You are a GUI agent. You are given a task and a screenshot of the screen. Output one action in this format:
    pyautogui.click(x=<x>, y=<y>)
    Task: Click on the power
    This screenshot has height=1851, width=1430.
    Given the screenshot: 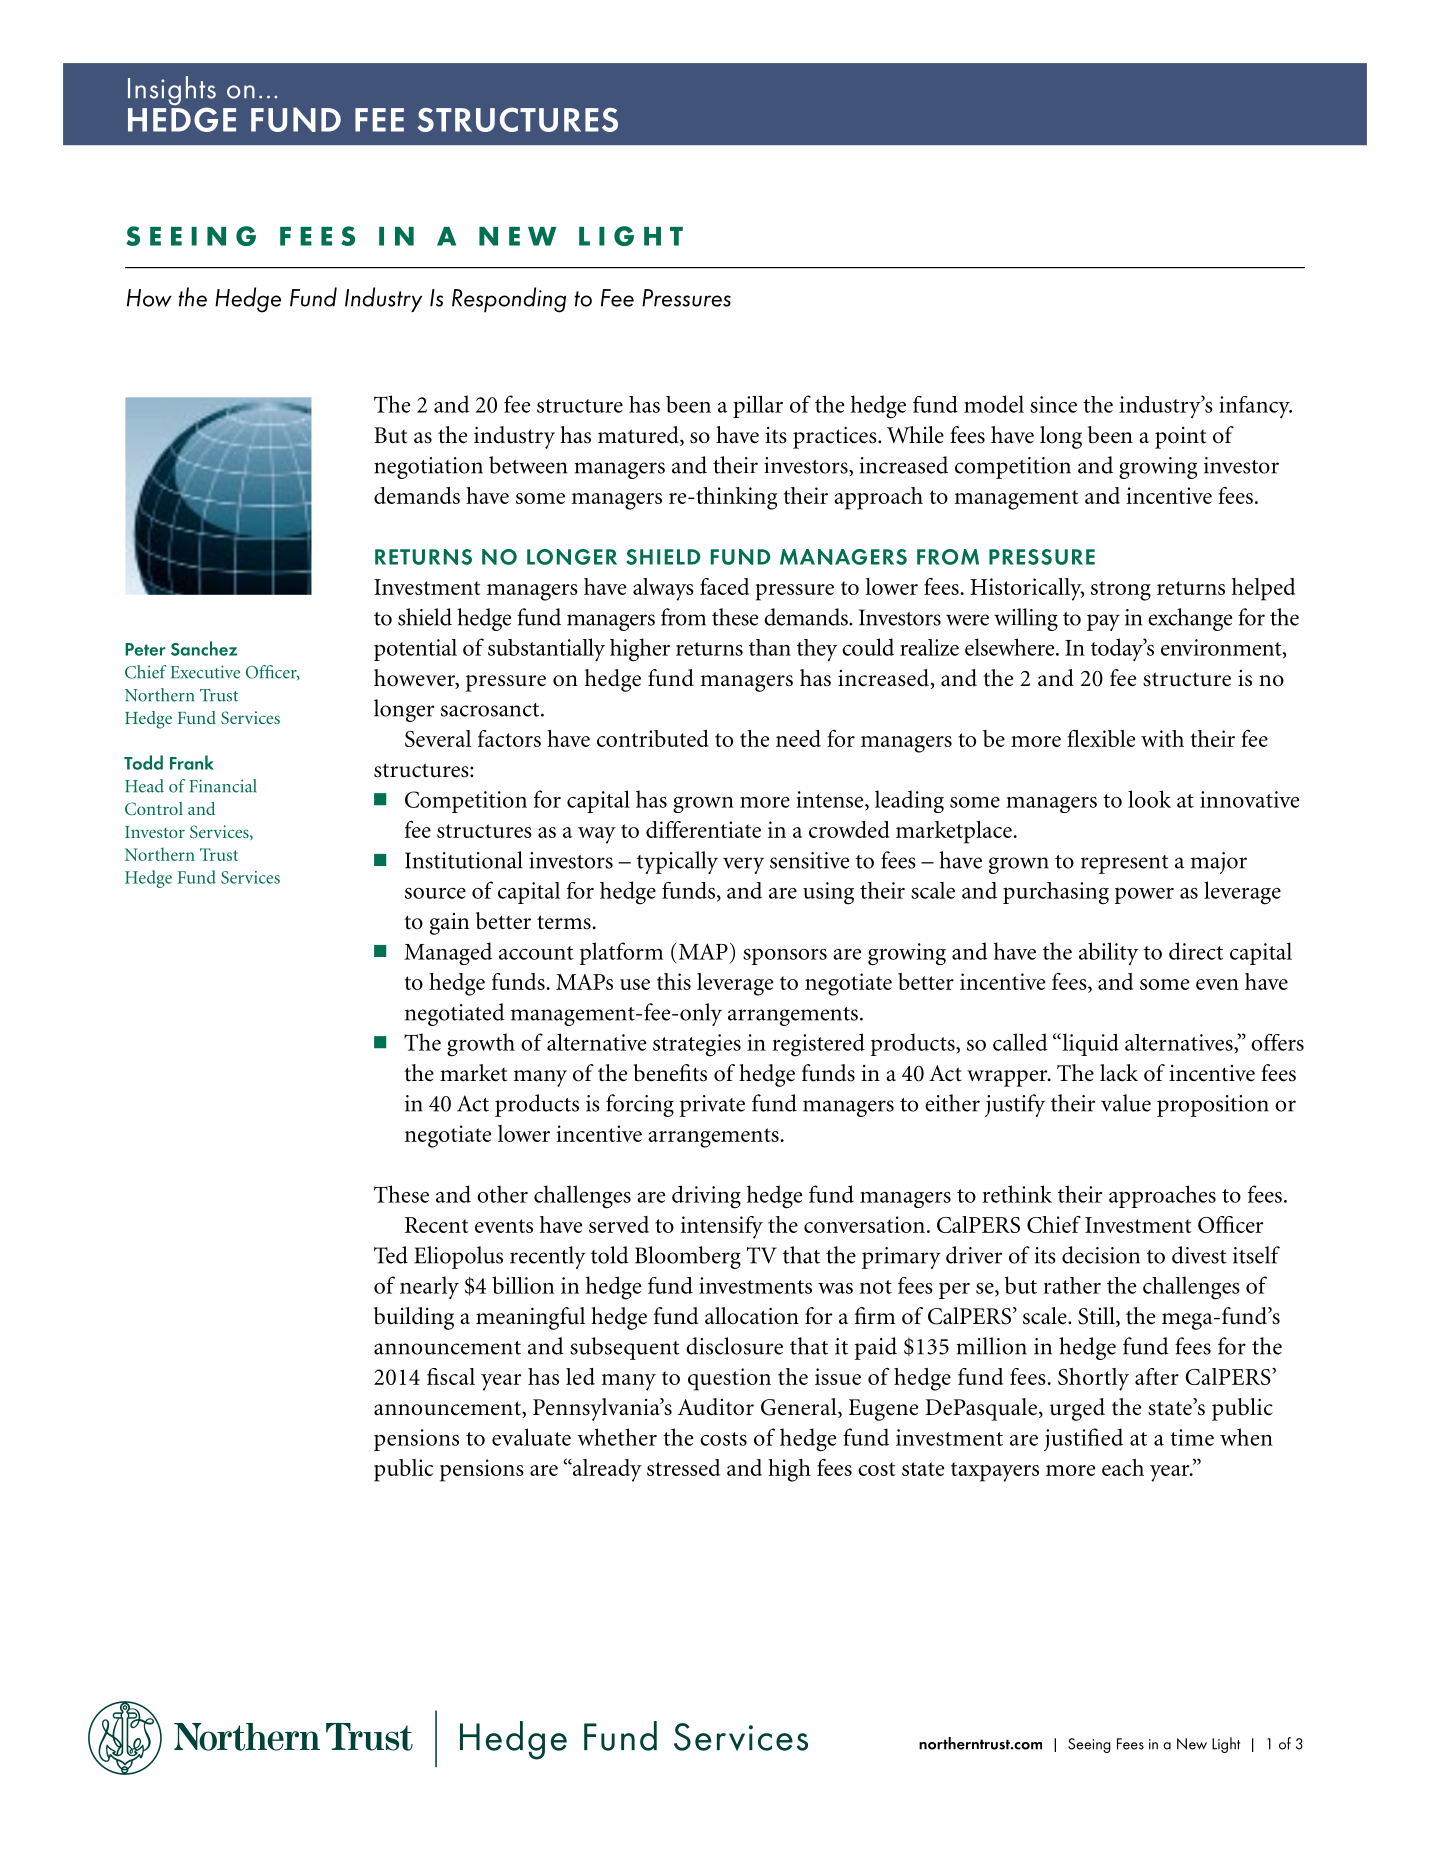 What is the action you would take?
    pyautogui.click(x=1144, y=896)
